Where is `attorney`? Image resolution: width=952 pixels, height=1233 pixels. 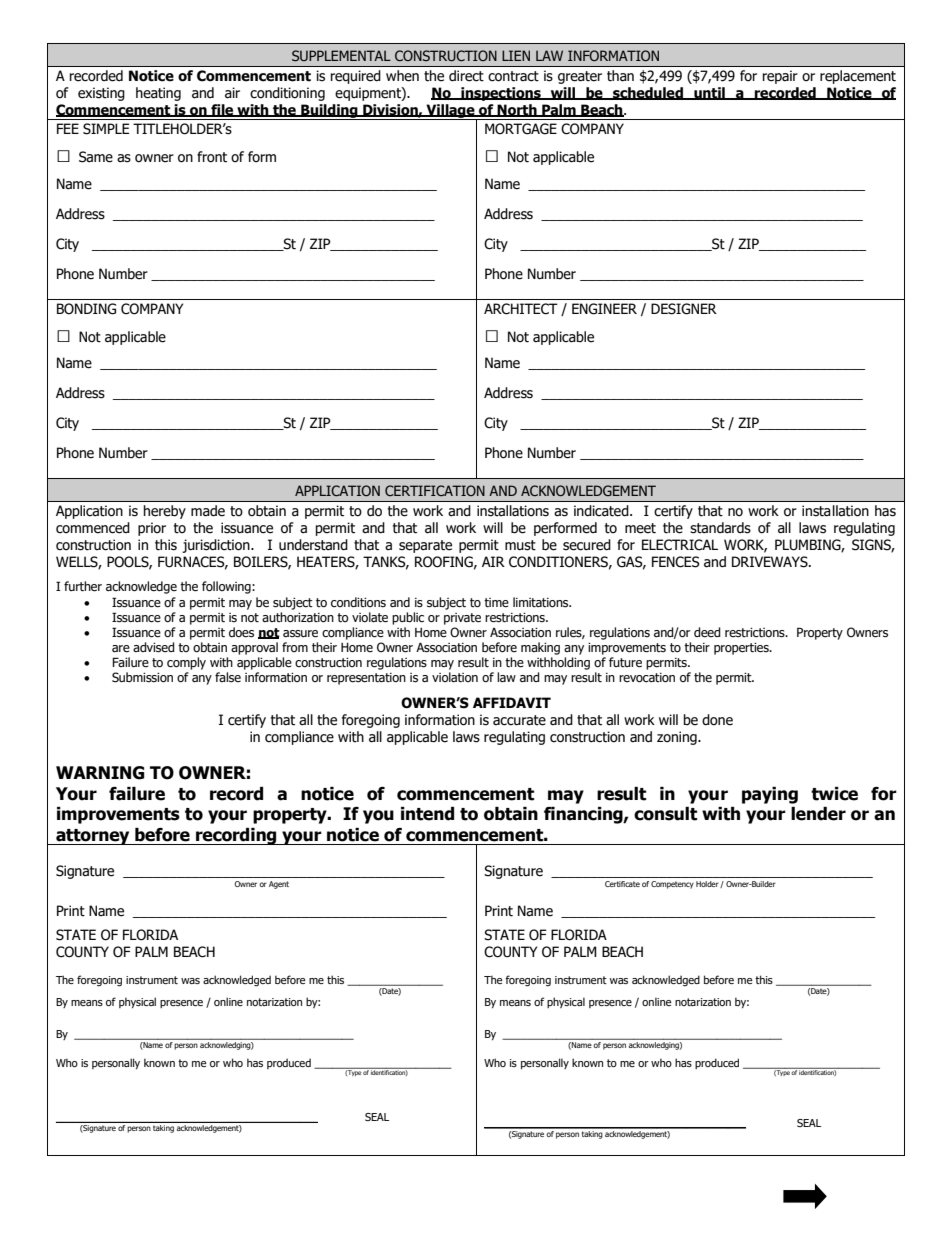
attorney is located at coordinates (93, 837).
